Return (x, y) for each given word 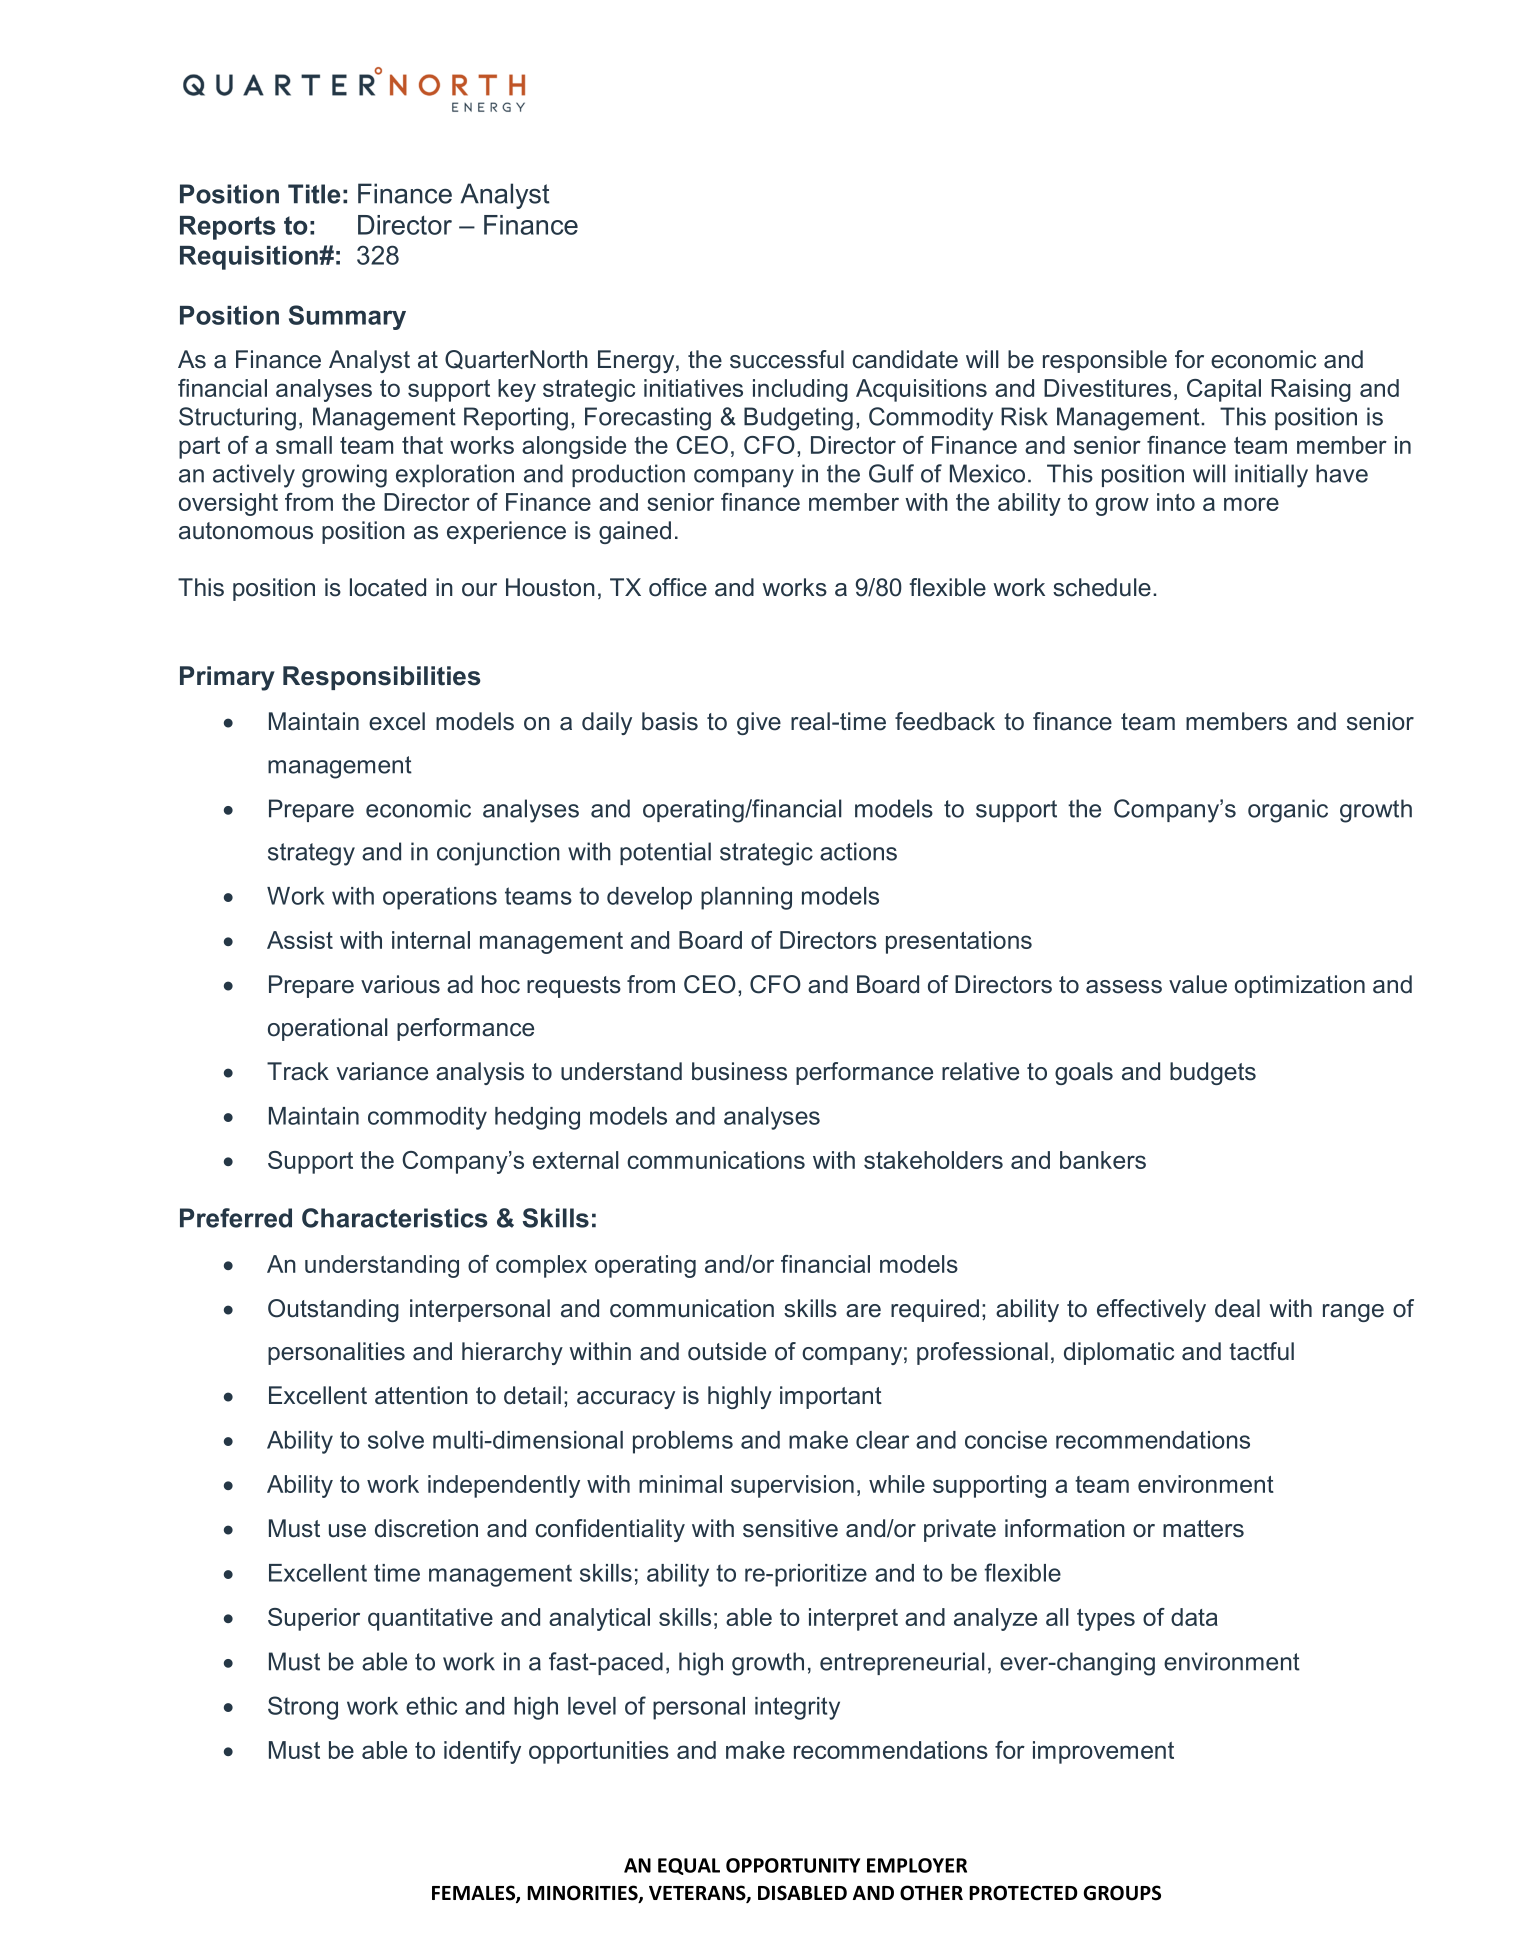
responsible (1105, 361)
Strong (303, 1708)
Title (314, 194)
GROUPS (1122, 1893)
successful (787, 359)
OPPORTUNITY (793, 1865)
